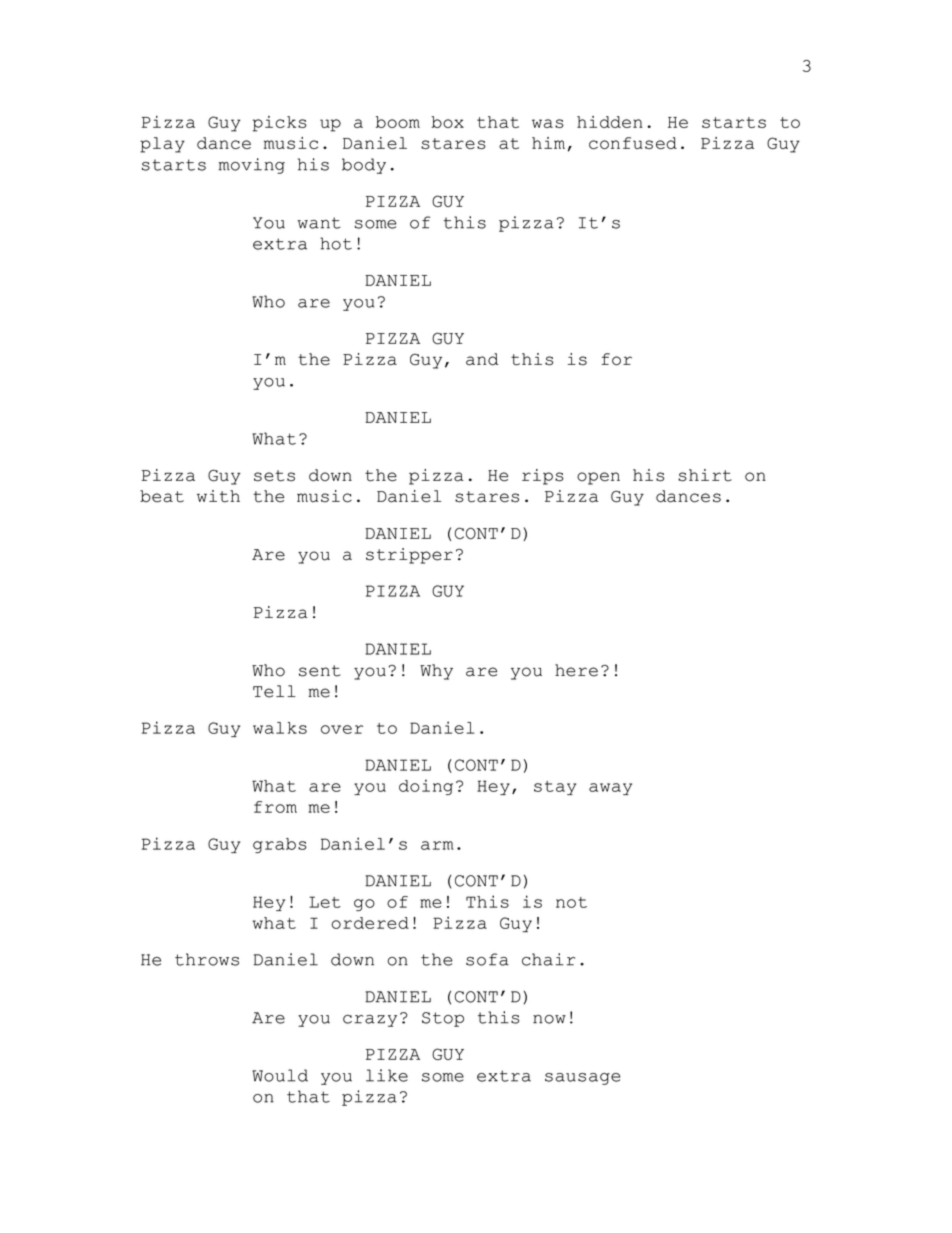  What do you see at coordinates (274, 476) in the document?
I see `sets` at bounding box center [274, 476].
